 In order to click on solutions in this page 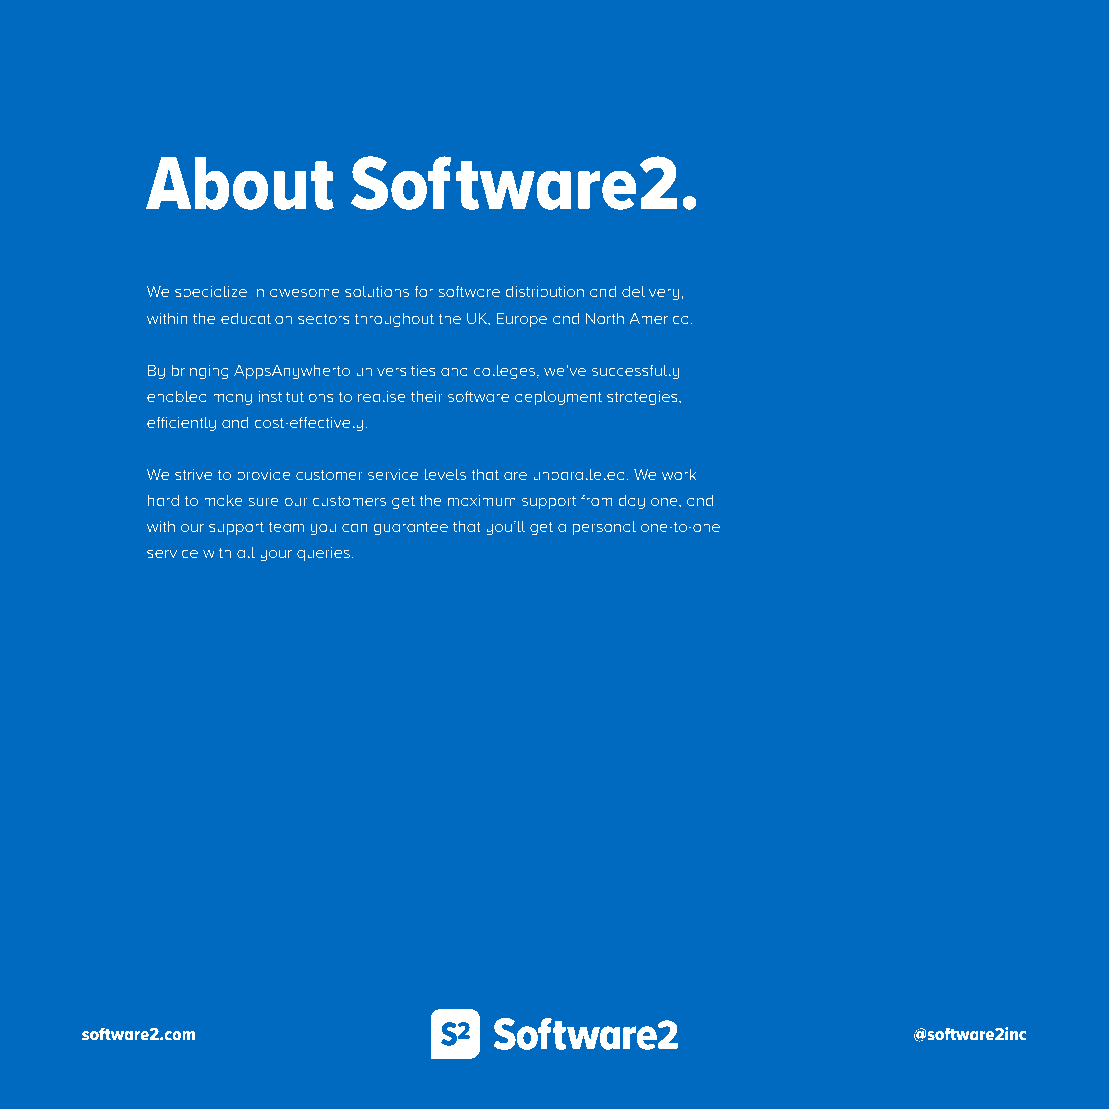, I will do `click(377, 291)`.
